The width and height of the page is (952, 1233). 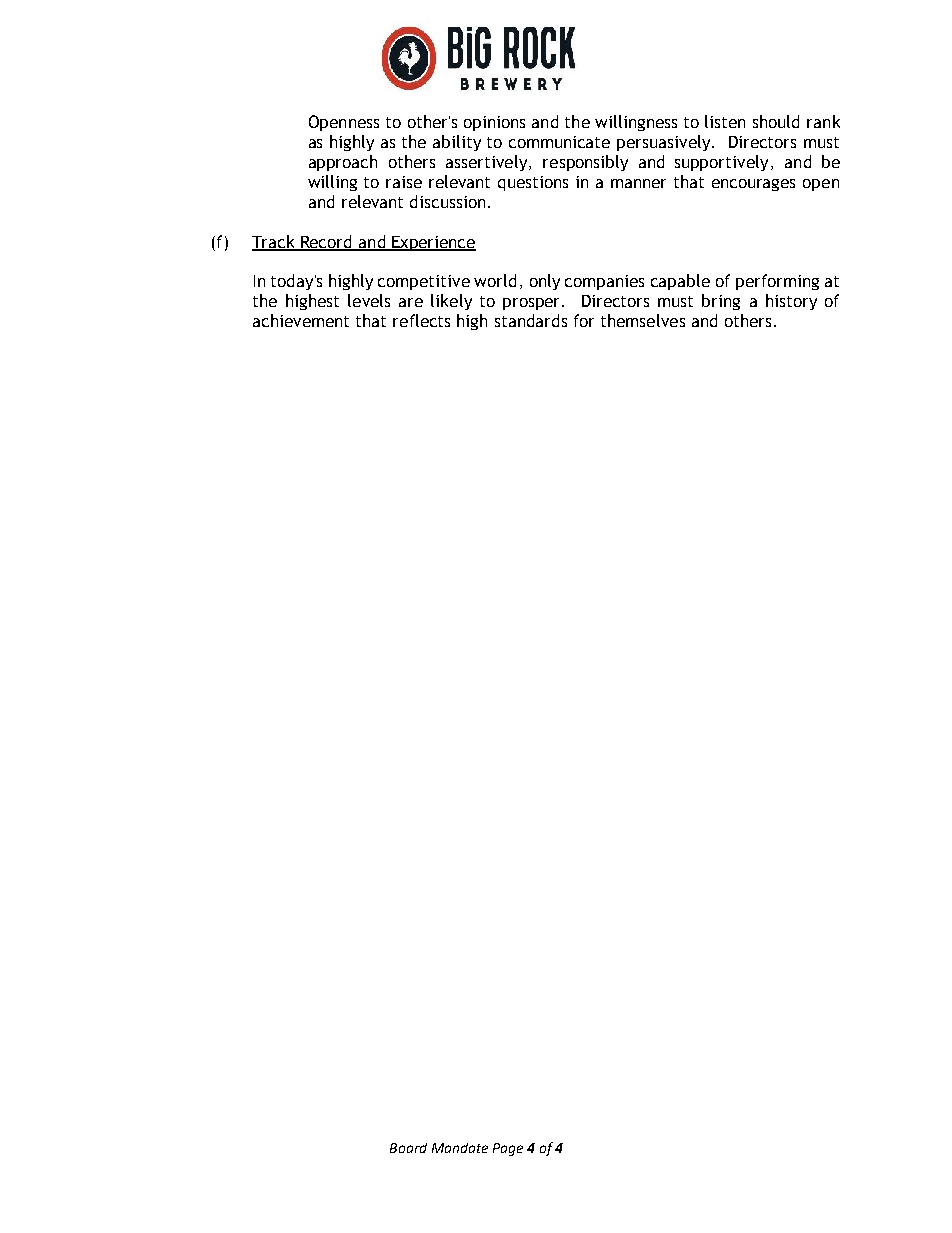 What do you see at coordinates (343, 163) in the page?
I see `approach` at bounding box center [343, 163].
